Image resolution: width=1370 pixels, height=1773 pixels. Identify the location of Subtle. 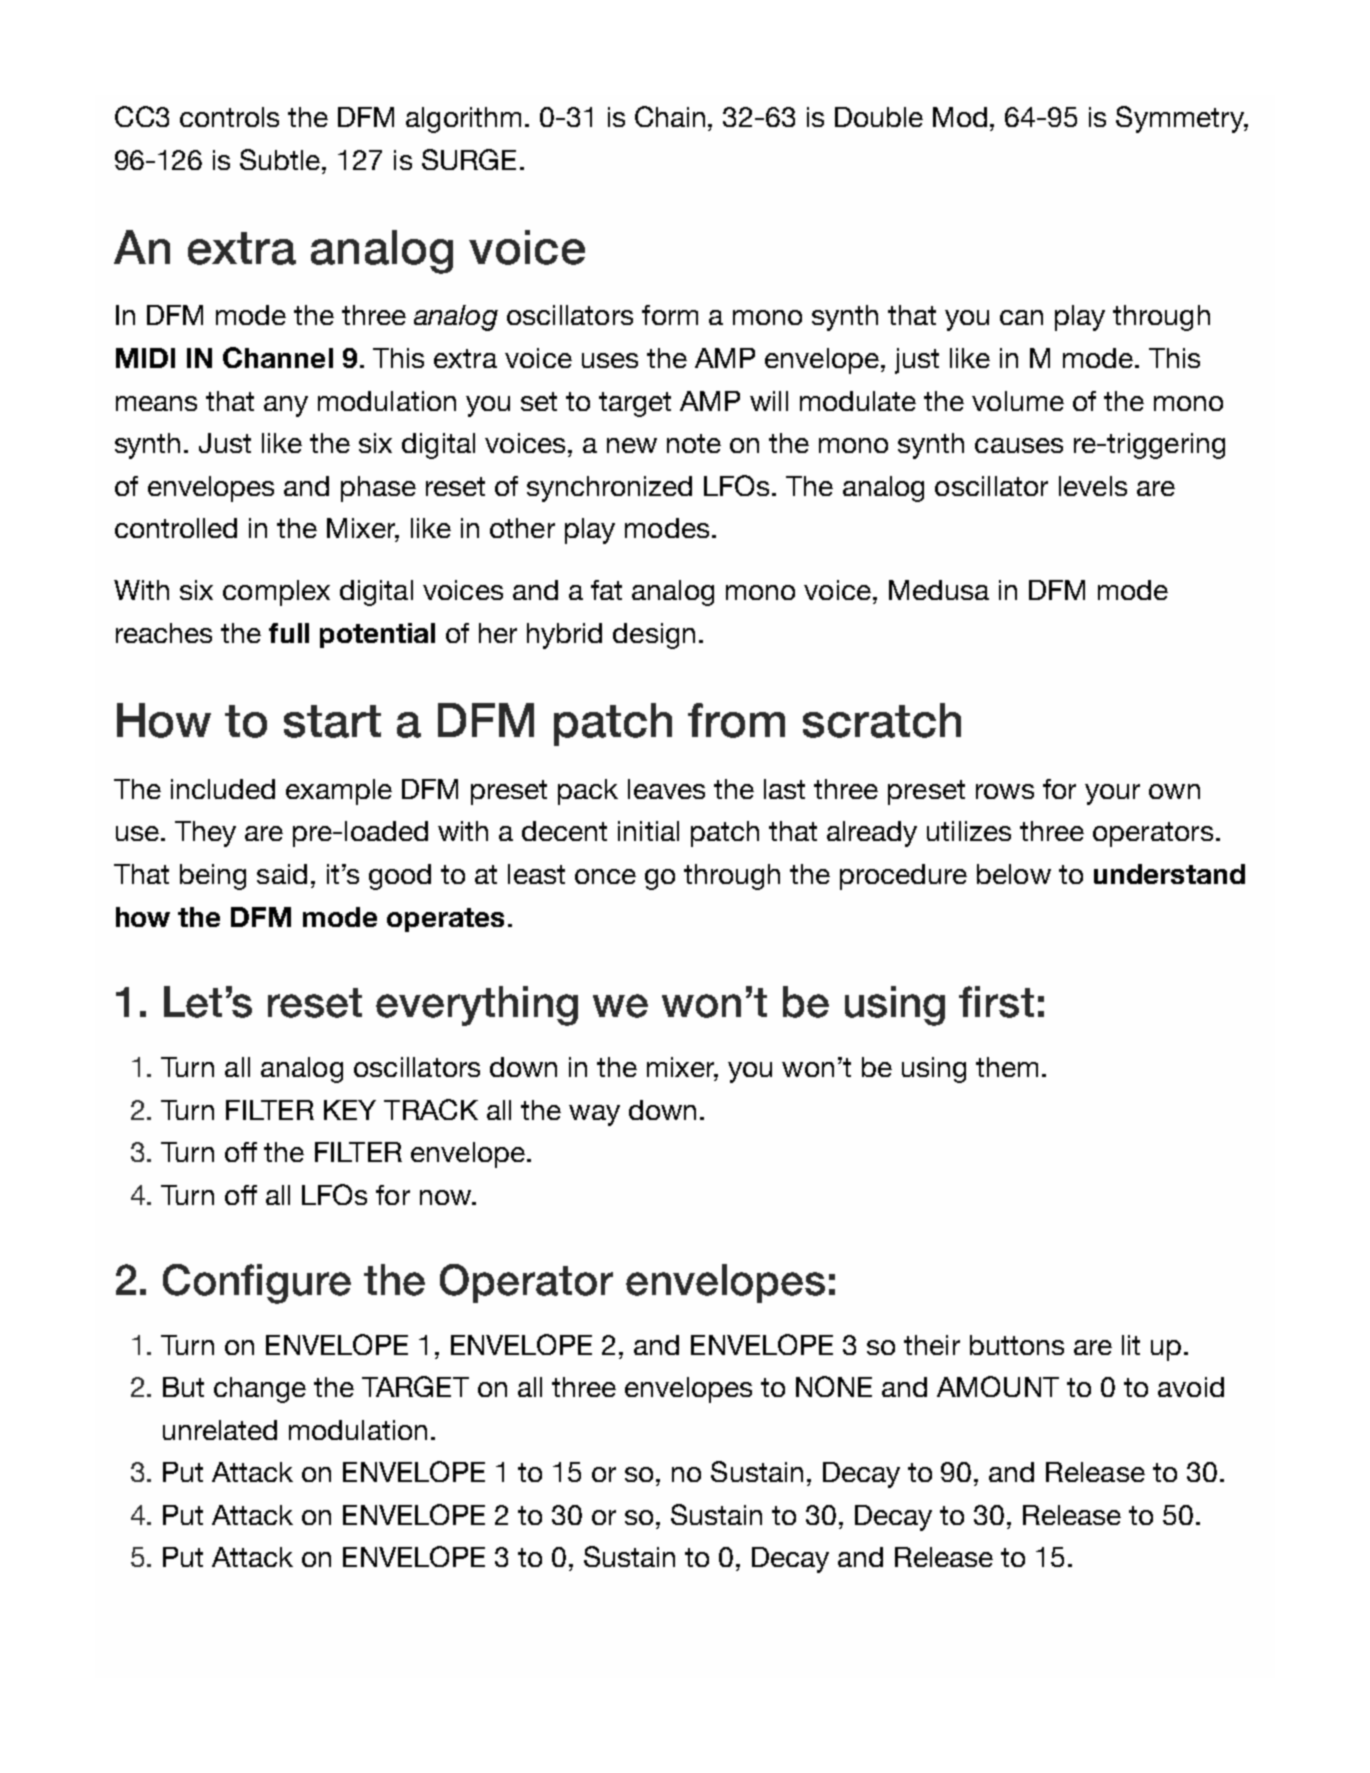
(281, 159).
